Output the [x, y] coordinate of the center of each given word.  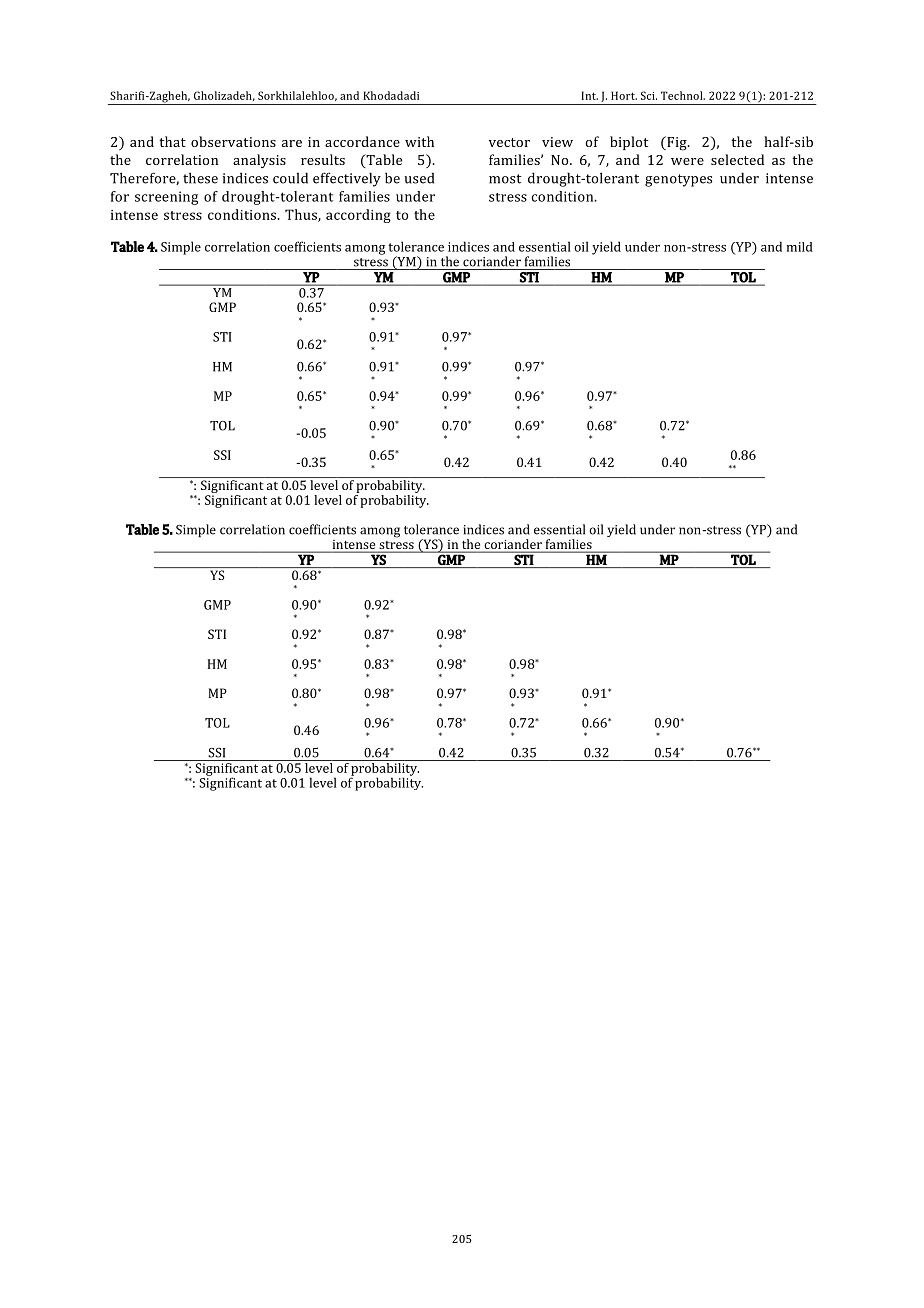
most [505, 179]
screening [166, 198]
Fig [677, 143]
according [358, 216]
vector [509, 142]
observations [233, 141]
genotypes [678, 180]
